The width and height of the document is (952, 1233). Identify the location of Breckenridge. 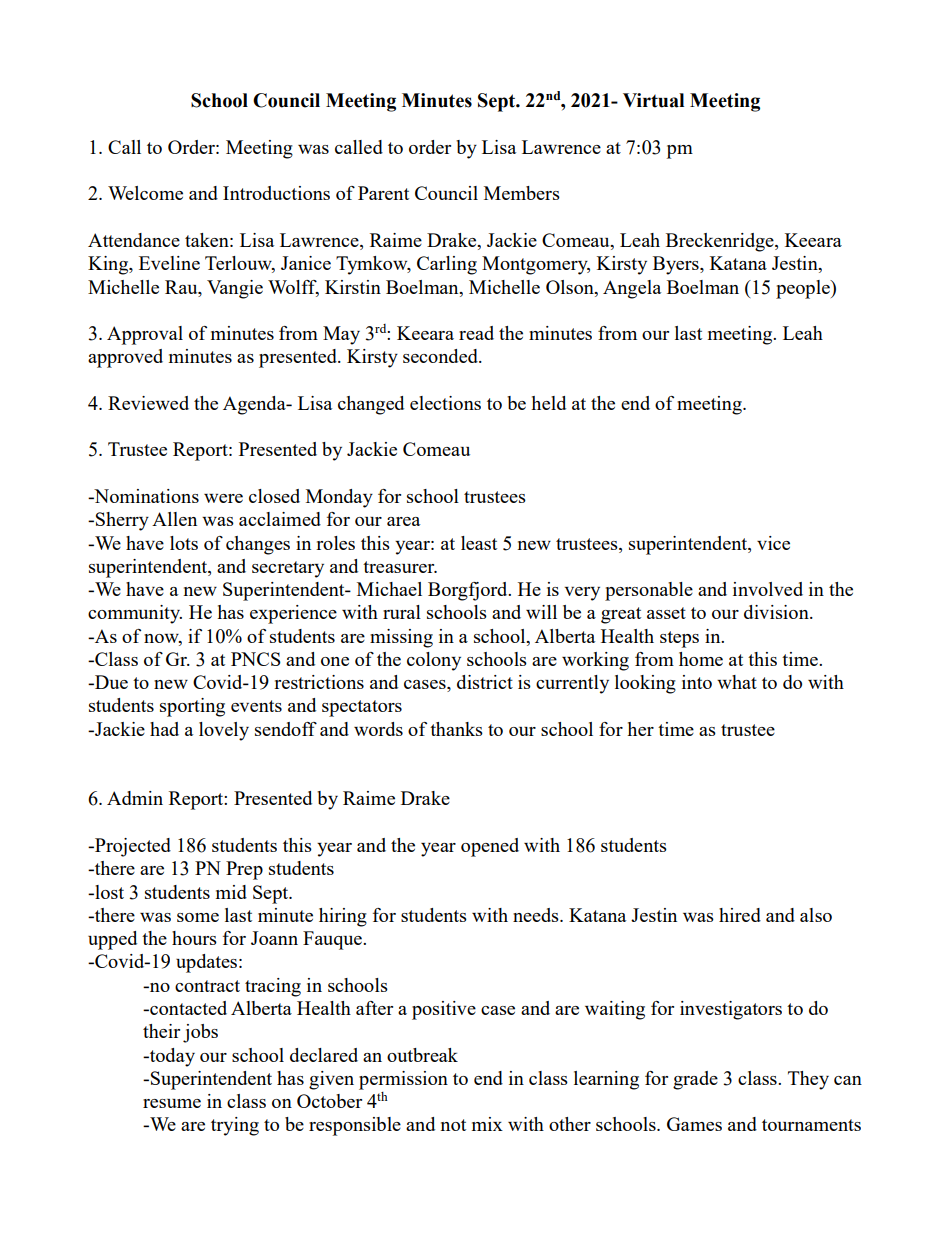
(721, 242).
